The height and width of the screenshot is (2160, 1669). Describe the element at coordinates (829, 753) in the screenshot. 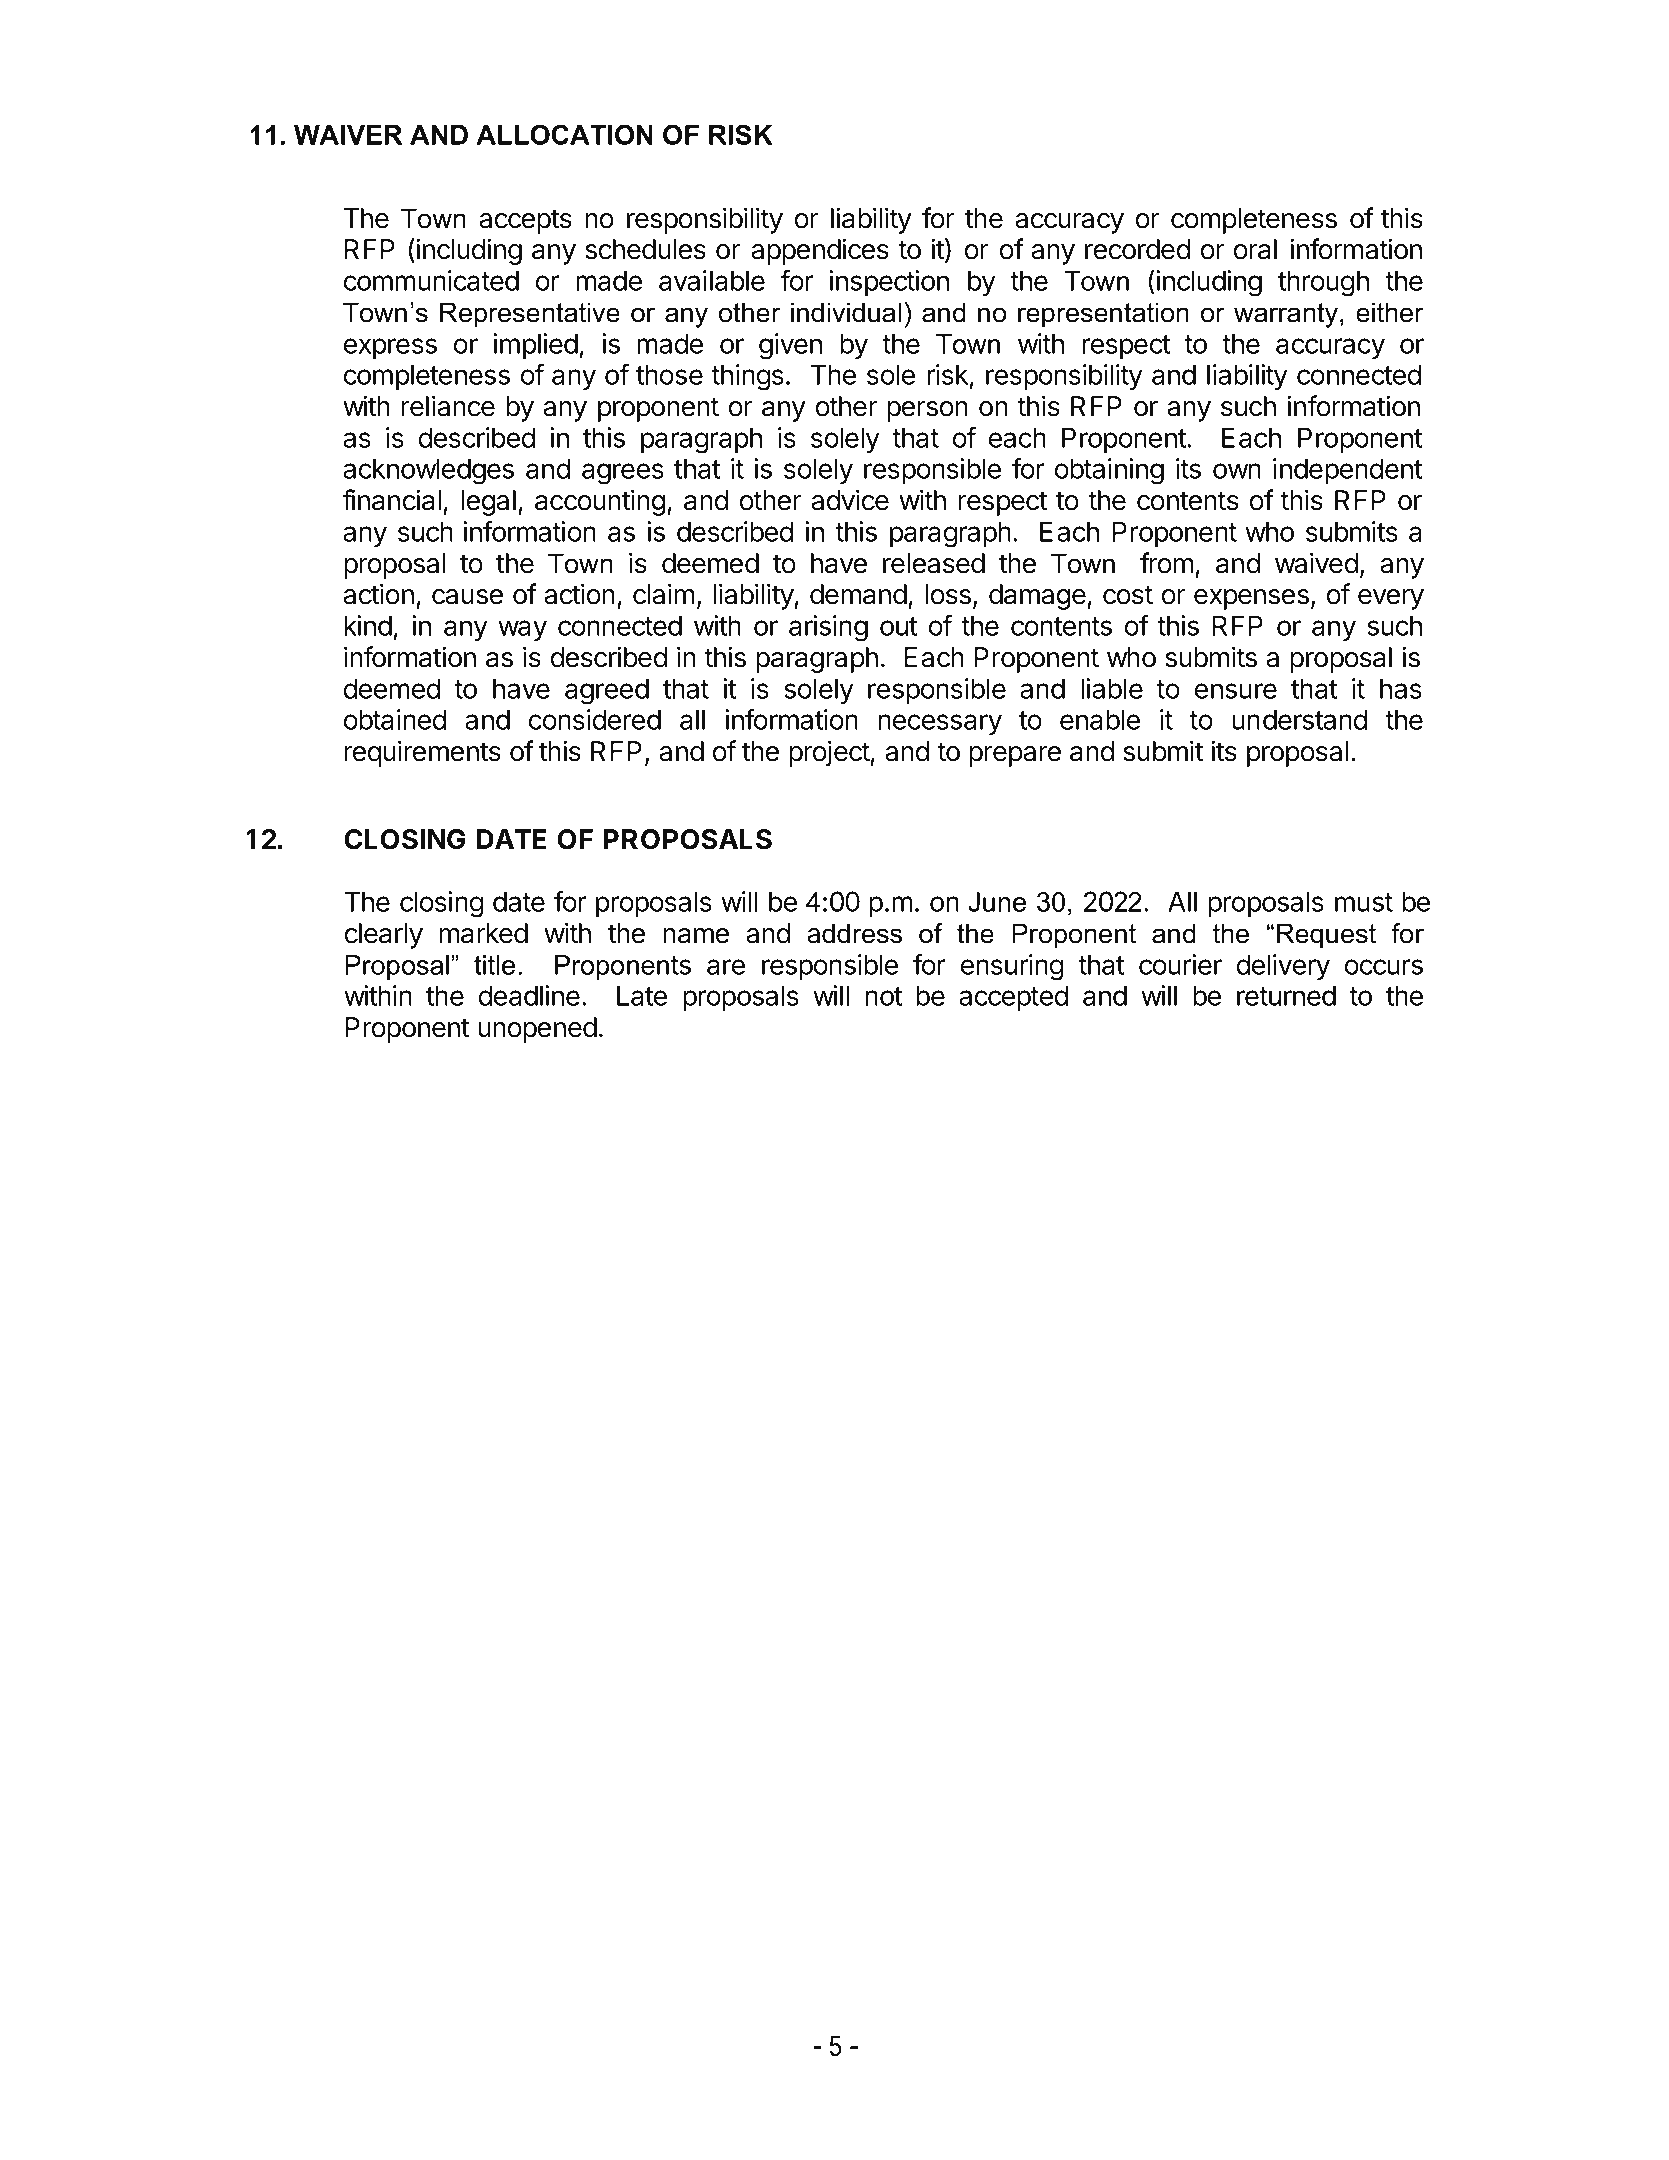

I see `project` at that location.
